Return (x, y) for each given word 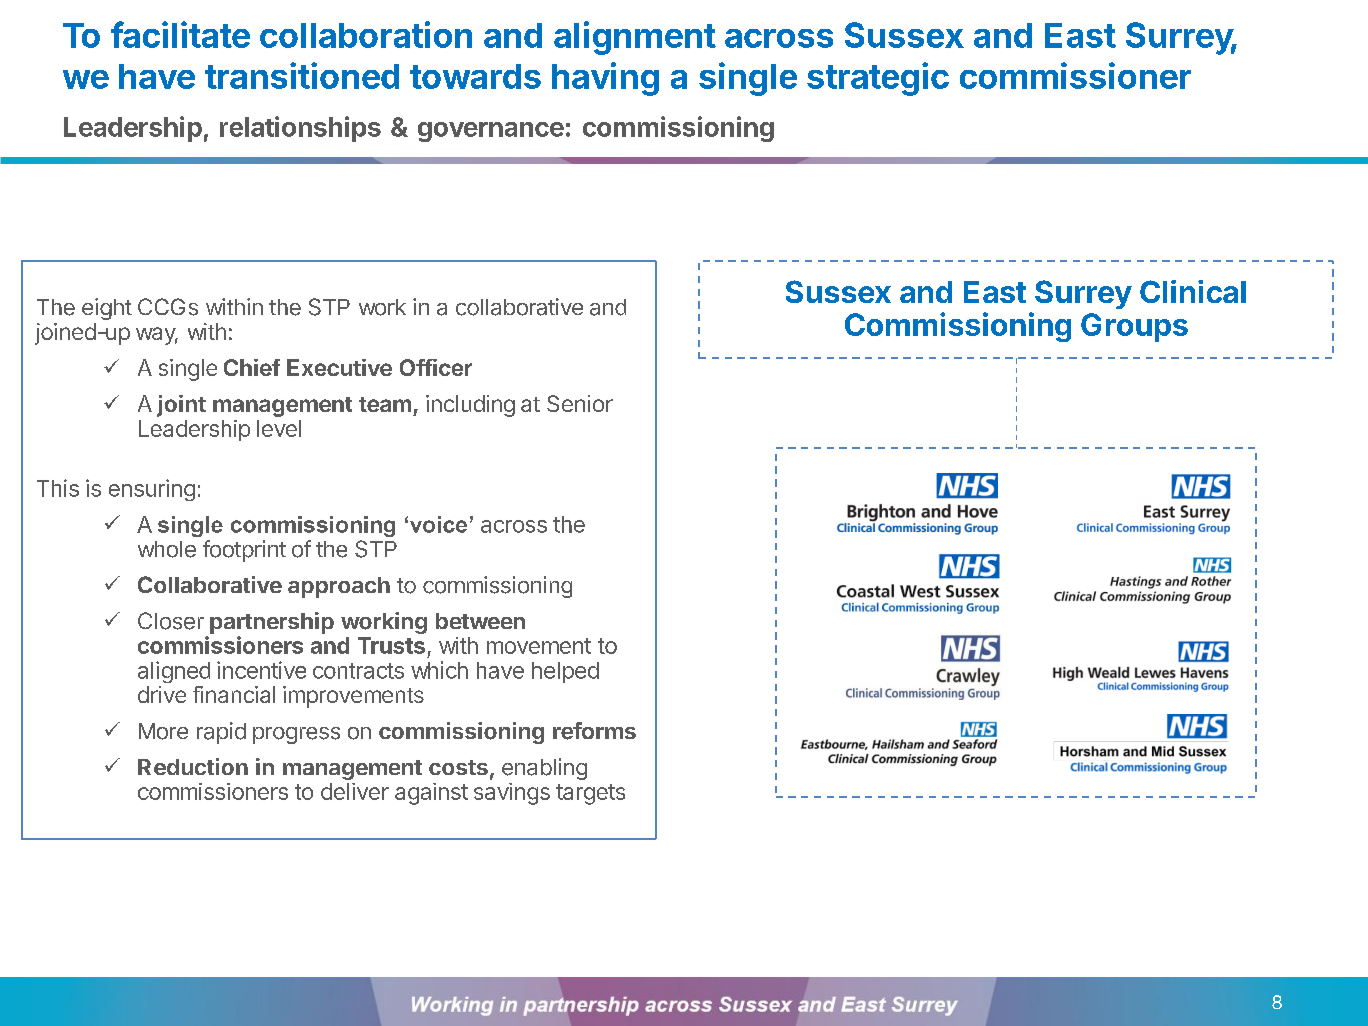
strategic (878, 79)
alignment (635, 38)
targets (590, 794)
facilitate (180, 34)
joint (181, 406)
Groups (1134, 327)
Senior (580, 403)
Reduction (193, 766)
